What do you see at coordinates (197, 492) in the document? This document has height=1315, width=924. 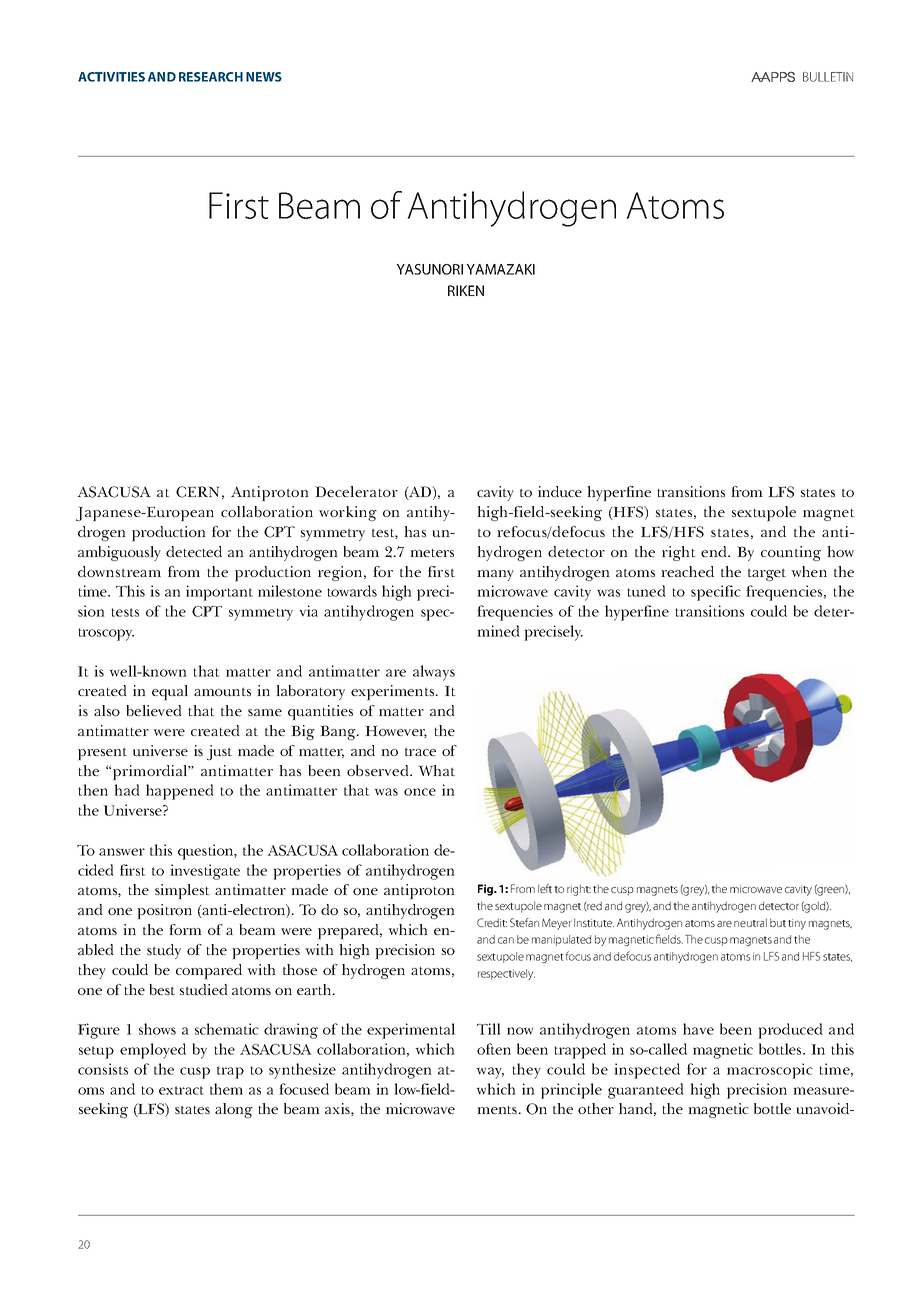 I see `CERN` at bounding box center [197, 492].
